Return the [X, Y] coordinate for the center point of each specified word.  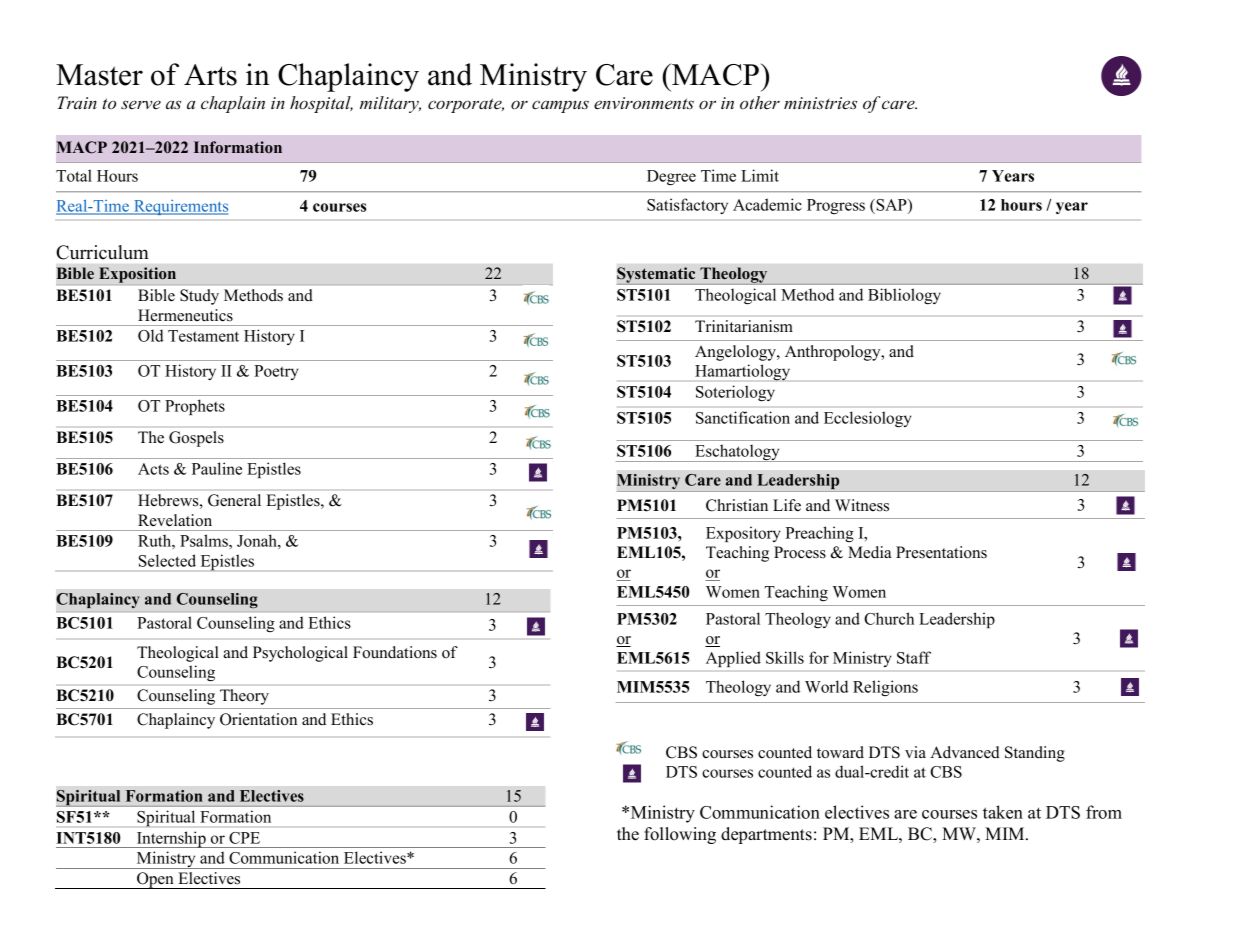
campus [560, 106]
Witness [862, 505]
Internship [171, 839]
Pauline [217, 468]
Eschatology [737, 453]
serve [141, 105]
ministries [820, 103]
